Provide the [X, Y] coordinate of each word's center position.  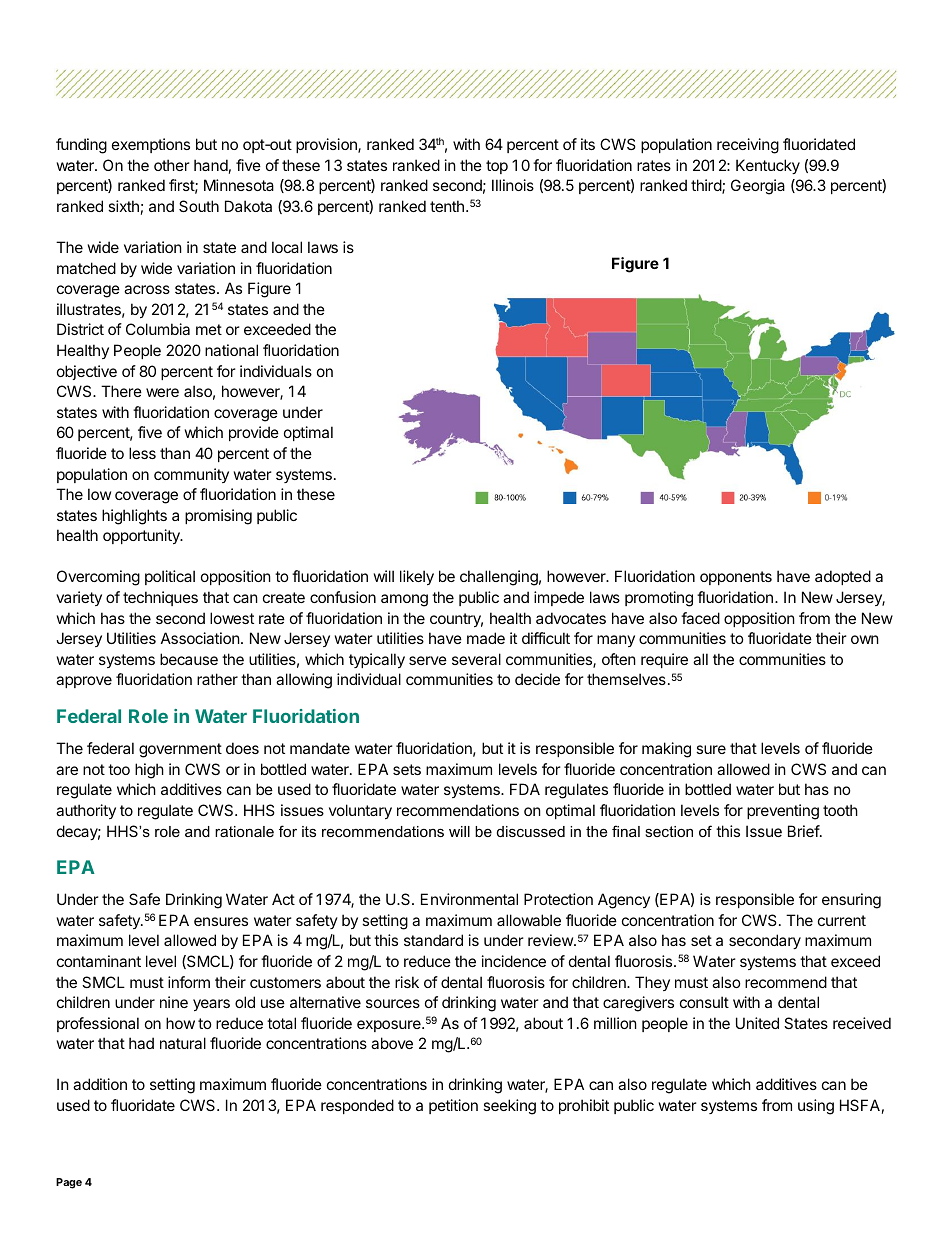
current [842, 920]
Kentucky [768, 166]
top [497, 167]
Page [69, 1183]
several [476, 659]
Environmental [469, 899]
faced [700, 618]
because [189, 659]
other [172, 165]
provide [254, 433]
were [162, 392]
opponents [736, 578]
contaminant [99, 961]
